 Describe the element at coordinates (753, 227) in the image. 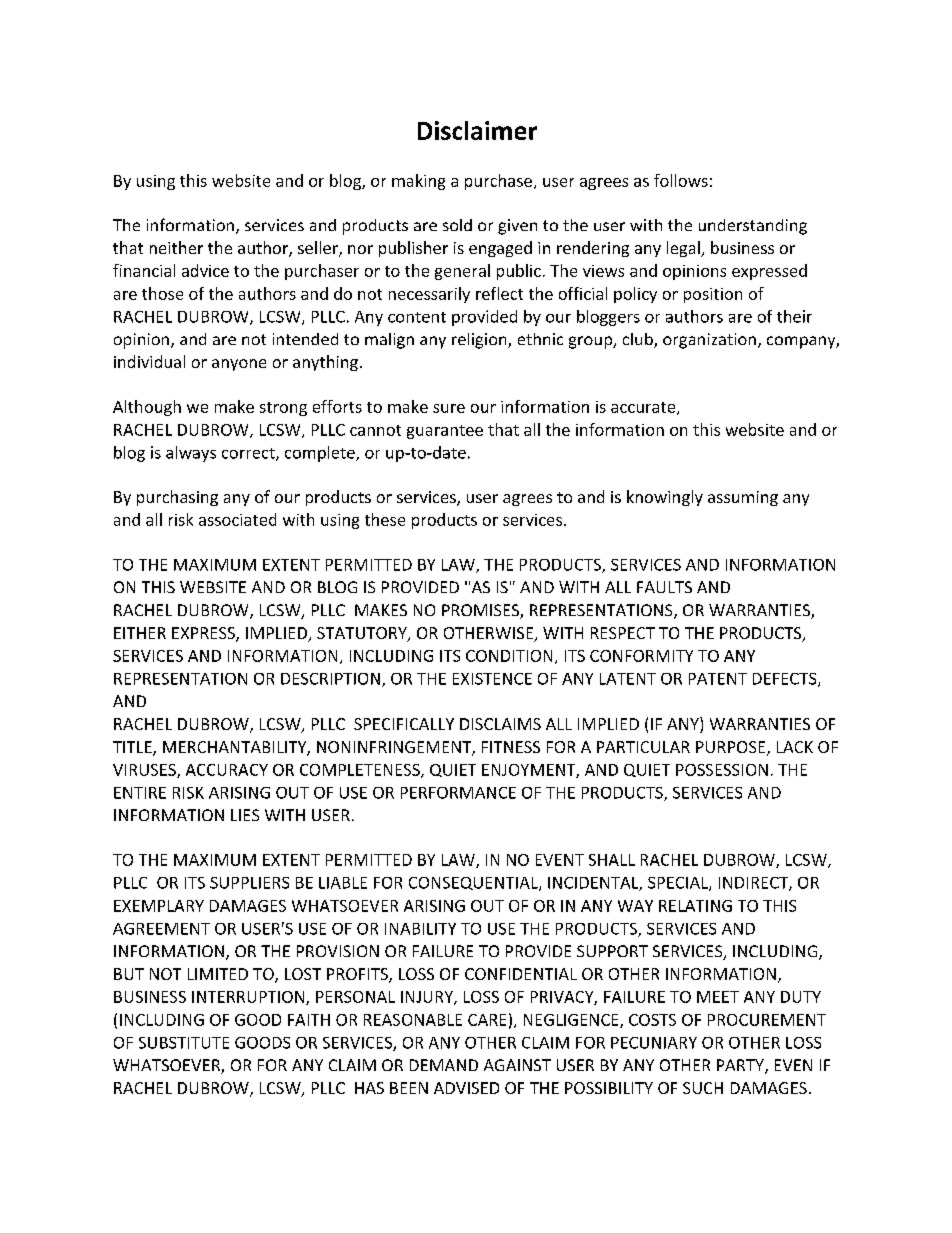

I see `understanding` at that location.
